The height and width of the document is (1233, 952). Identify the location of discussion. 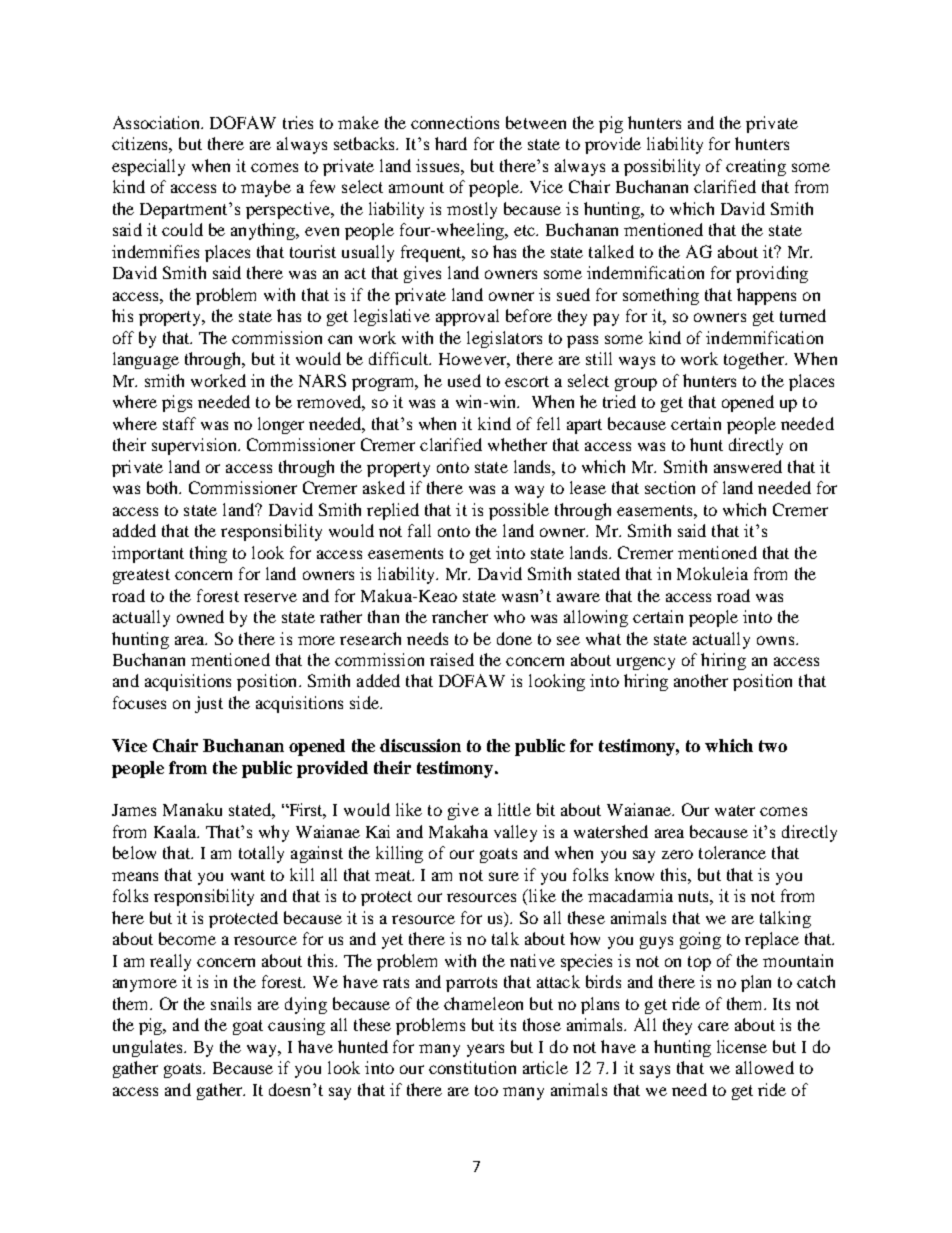
(420, 745).
